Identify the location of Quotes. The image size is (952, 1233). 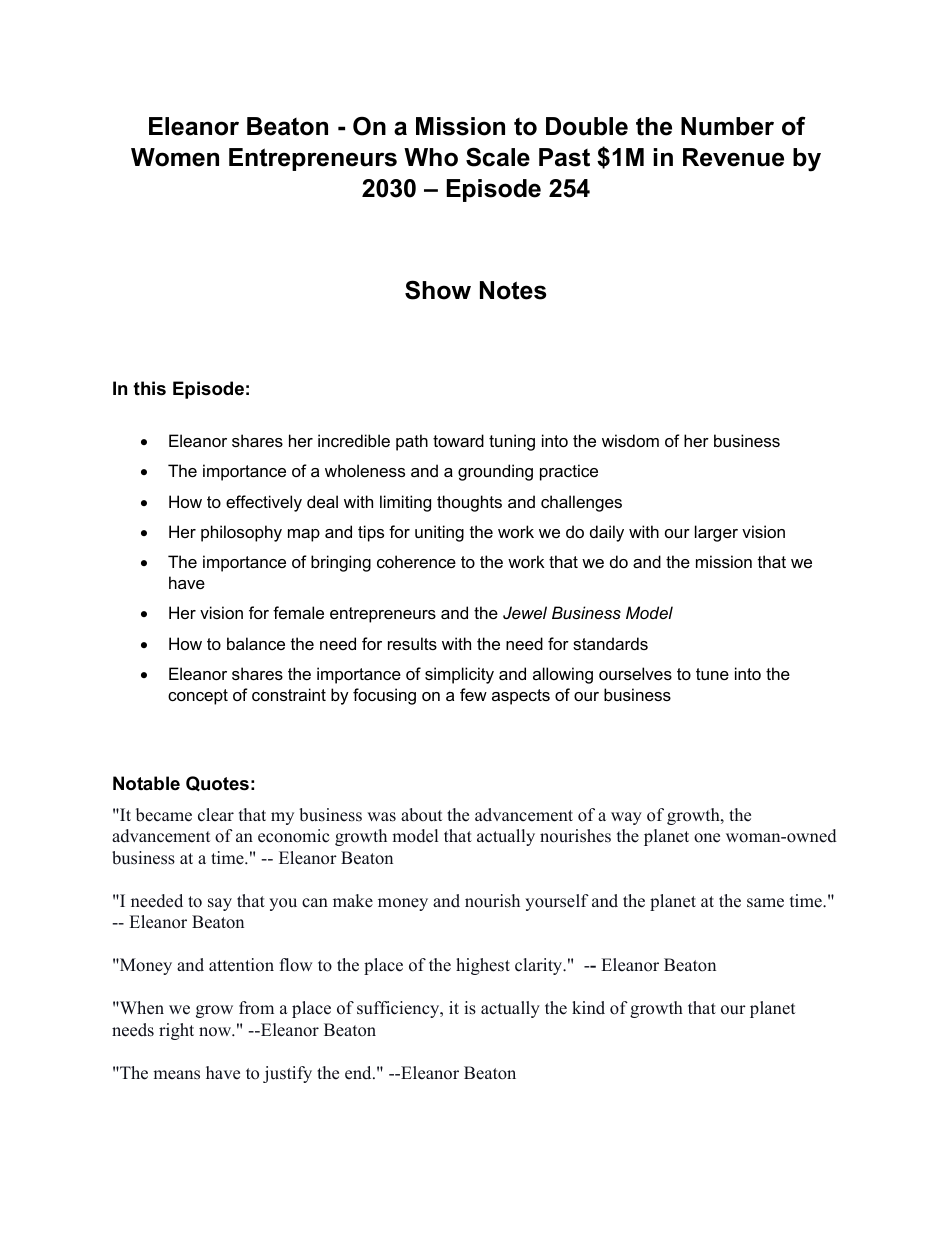
(217, 783).
